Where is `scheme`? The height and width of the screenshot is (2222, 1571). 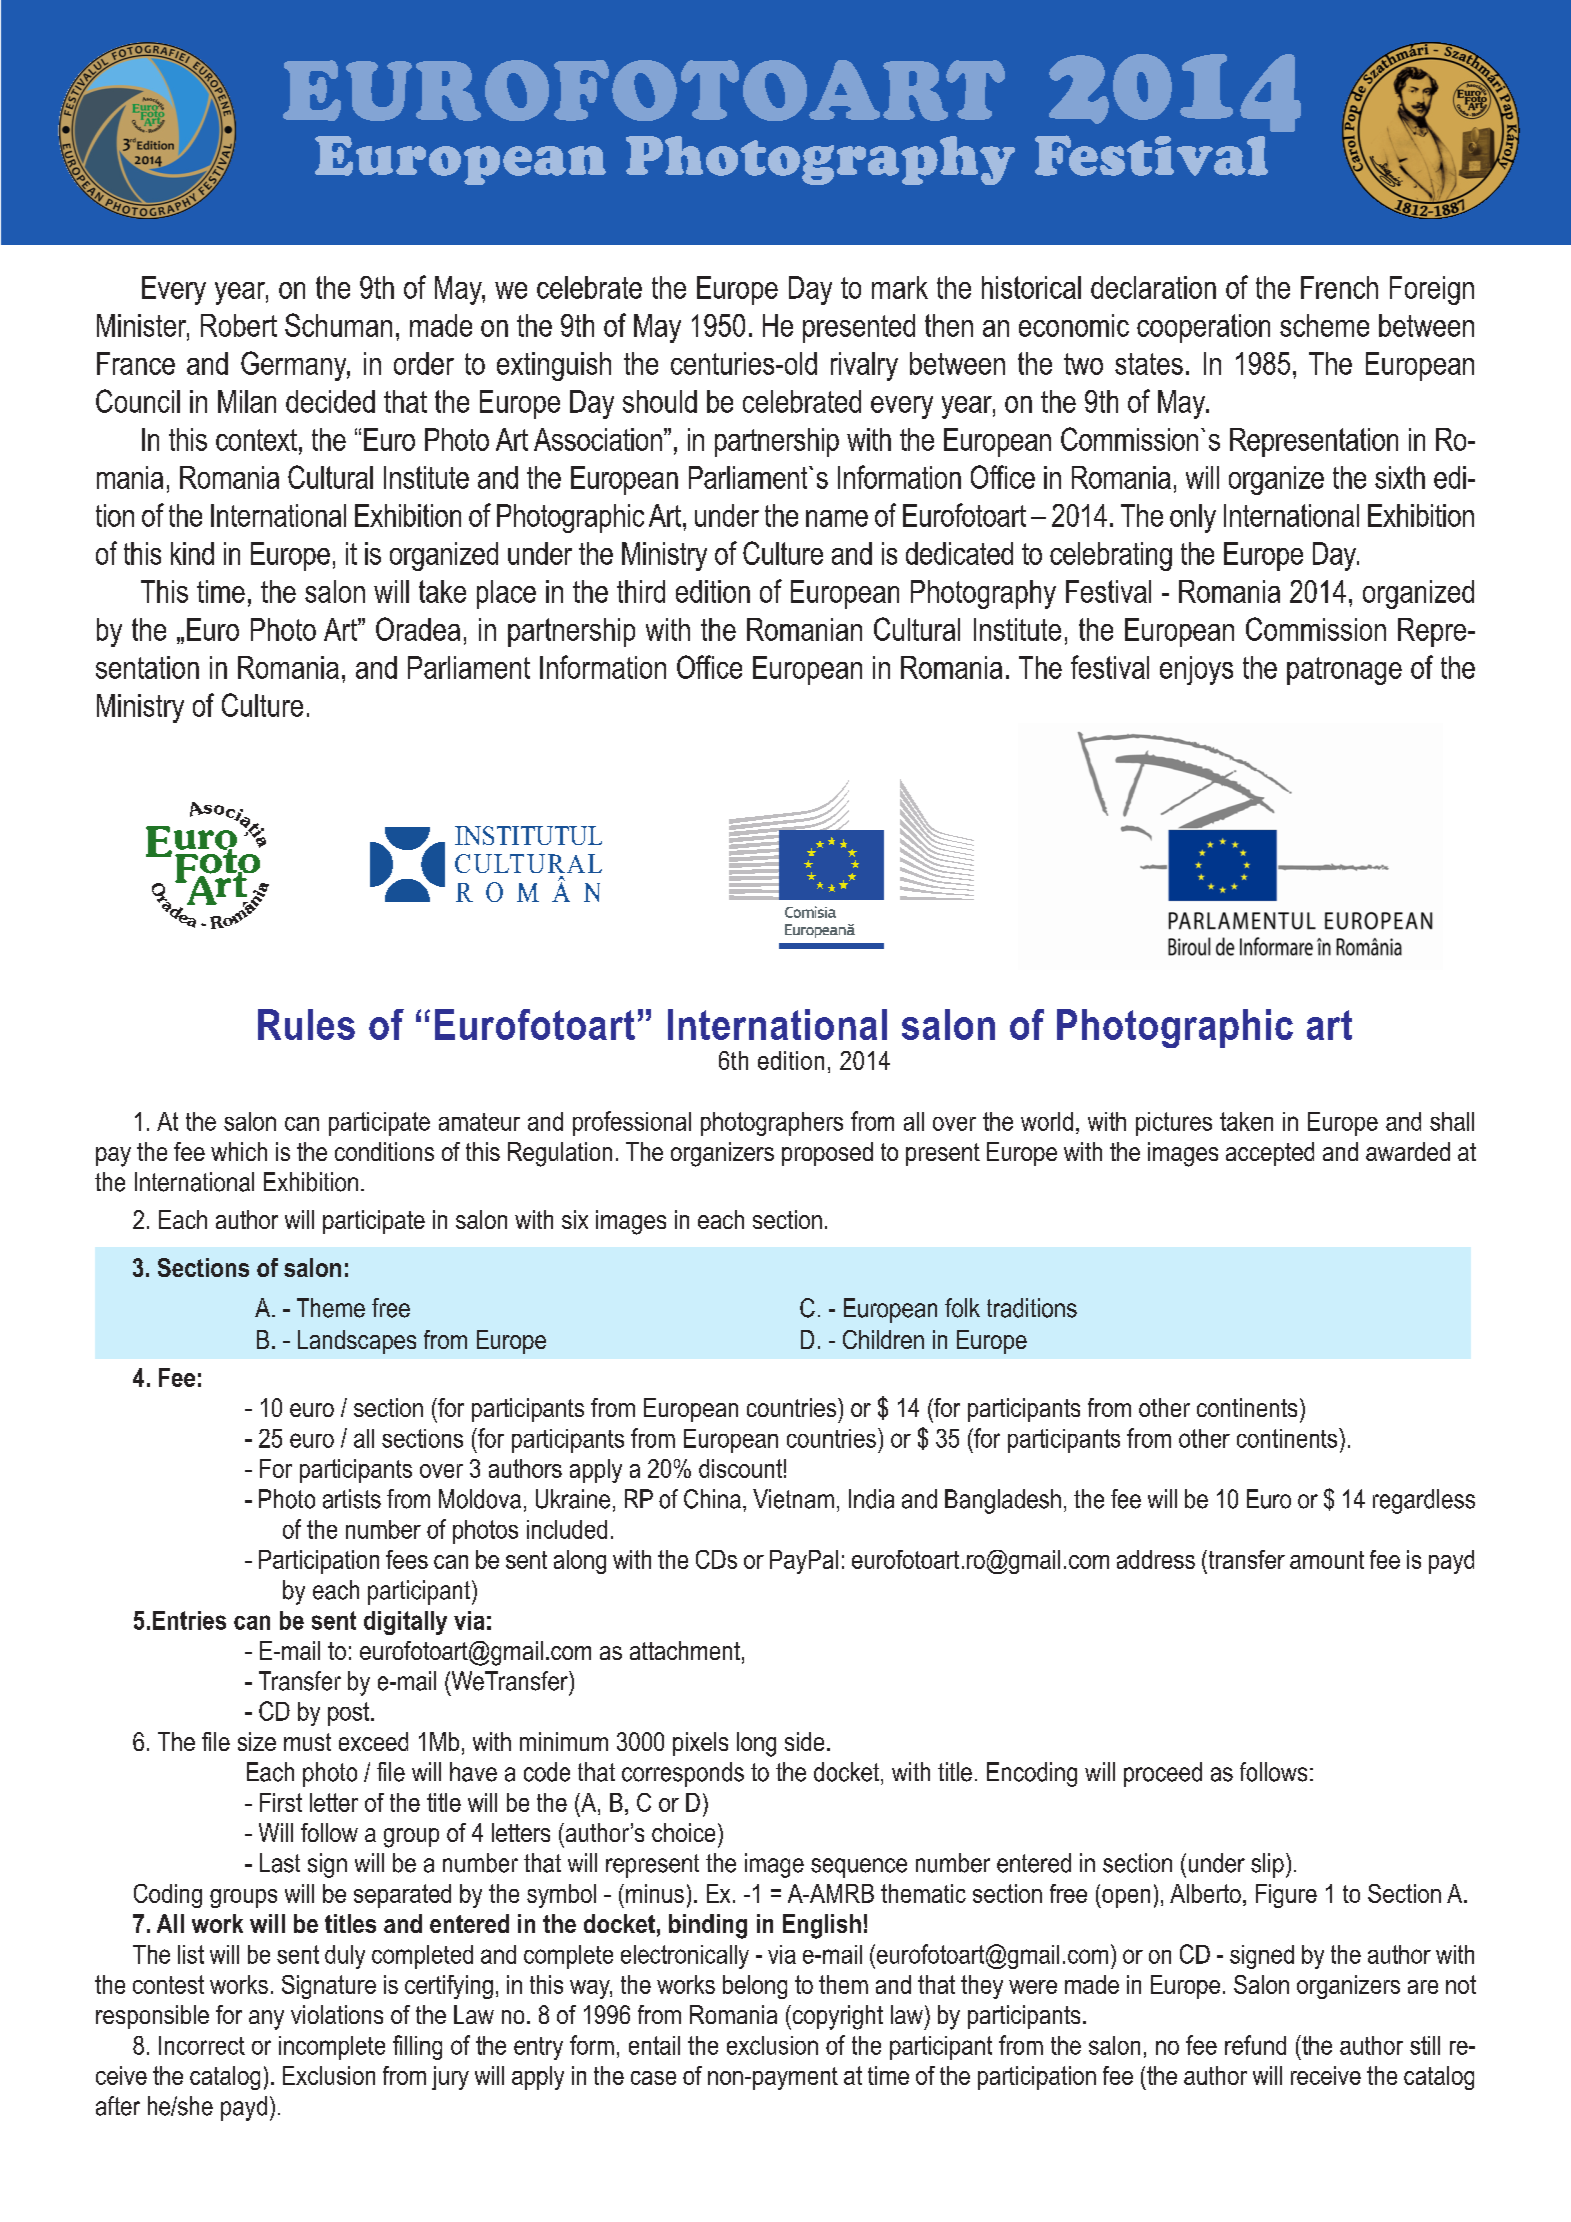 scheme is located at coordinates (1324, 325).
